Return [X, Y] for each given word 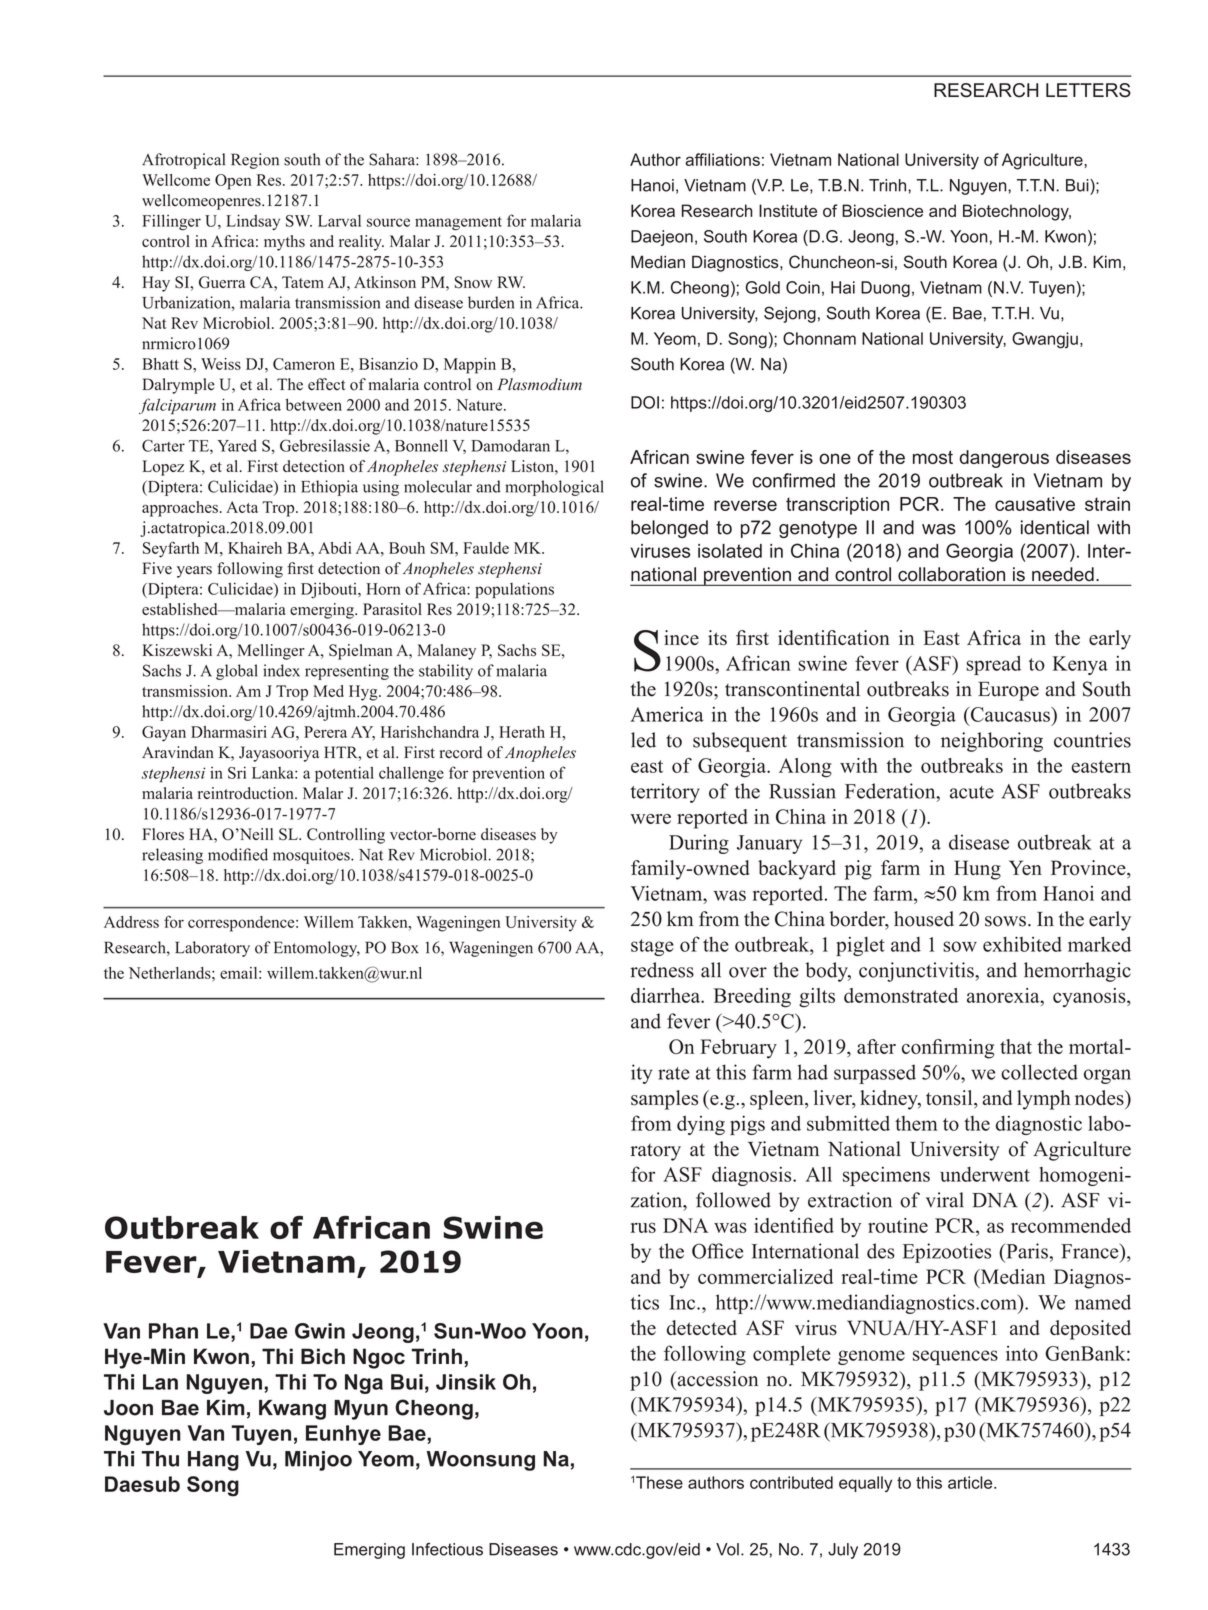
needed [1063, 574]
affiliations [722, 159]
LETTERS [1088, 90]
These [659, 1482]
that [1016, 1046]
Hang [213, 1461]
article [971, 1482]
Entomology [317, 949]
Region [255, 161]
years [194, 572]
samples [664, 1100]
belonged [669, 529]
